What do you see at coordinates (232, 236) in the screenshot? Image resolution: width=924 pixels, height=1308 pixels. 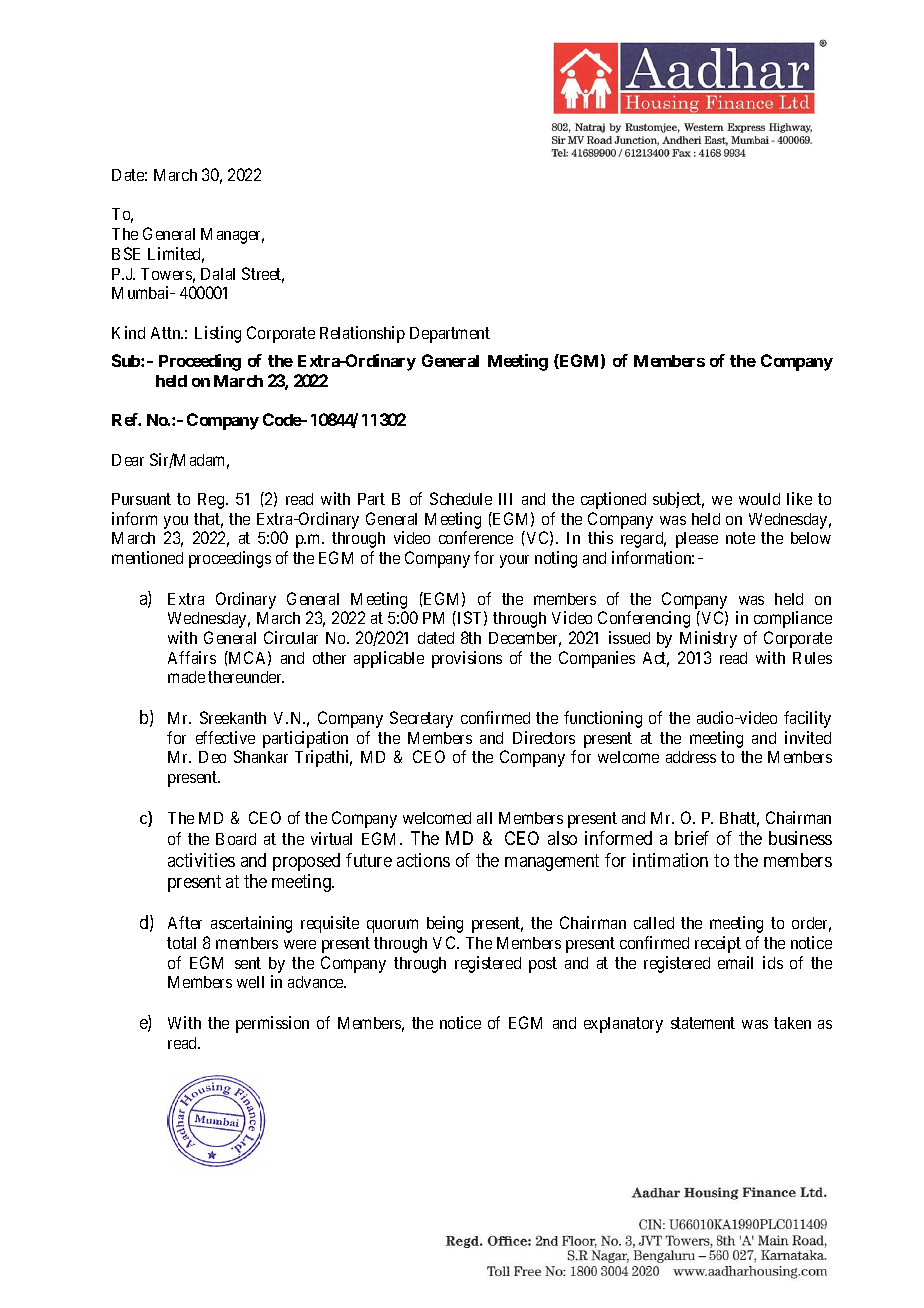 I see `Manager` at bounding box center [232, 236].
